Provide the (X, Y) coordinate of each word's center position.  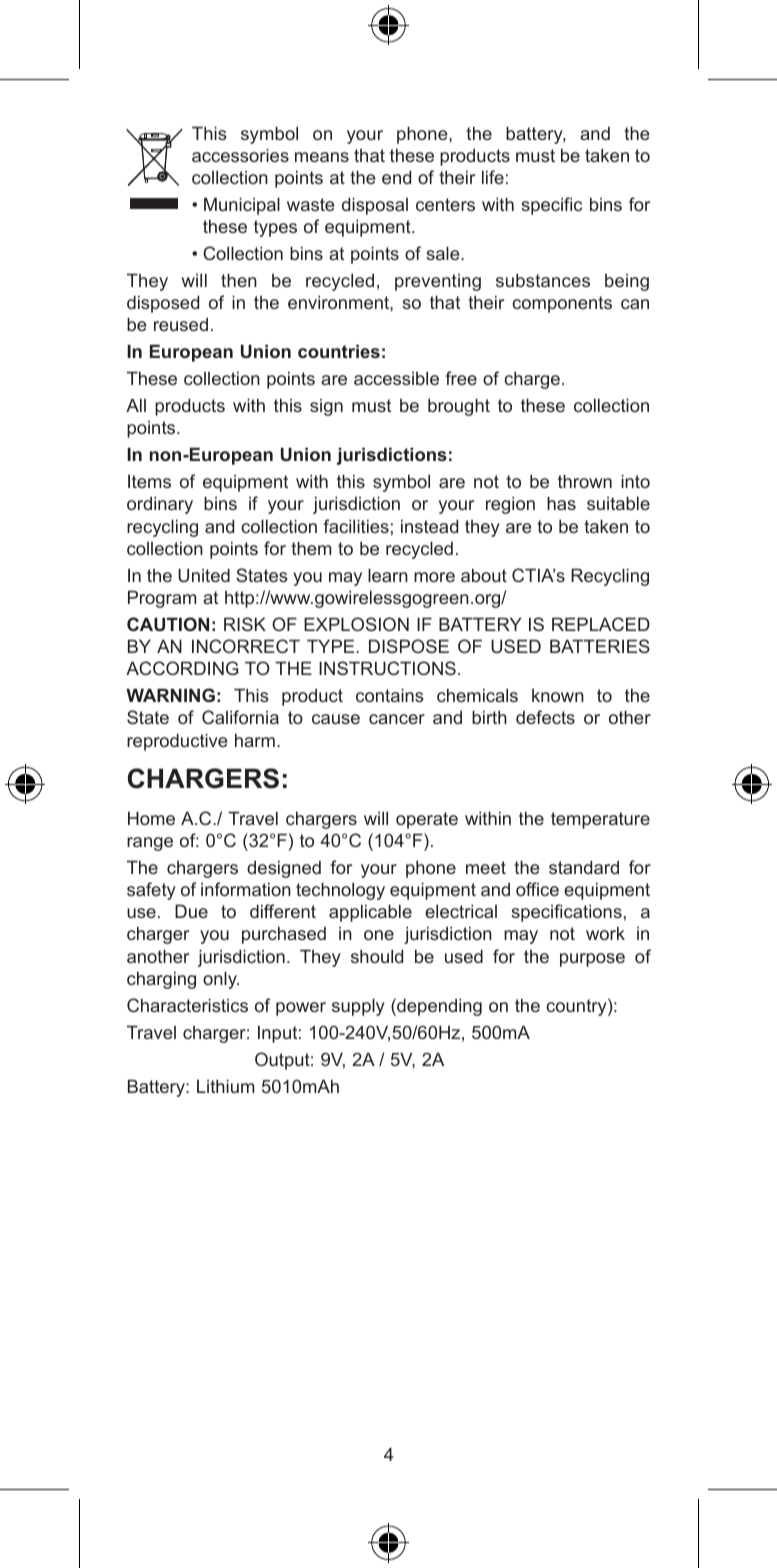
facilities (356, 526)
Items (149, 481)
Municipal (242, 206)
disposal (375, 206)
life (493, 177)
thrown (585, 481)
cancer (397, 719)
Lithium (225, 1086)
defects (545, 717)
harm (255, 740)
